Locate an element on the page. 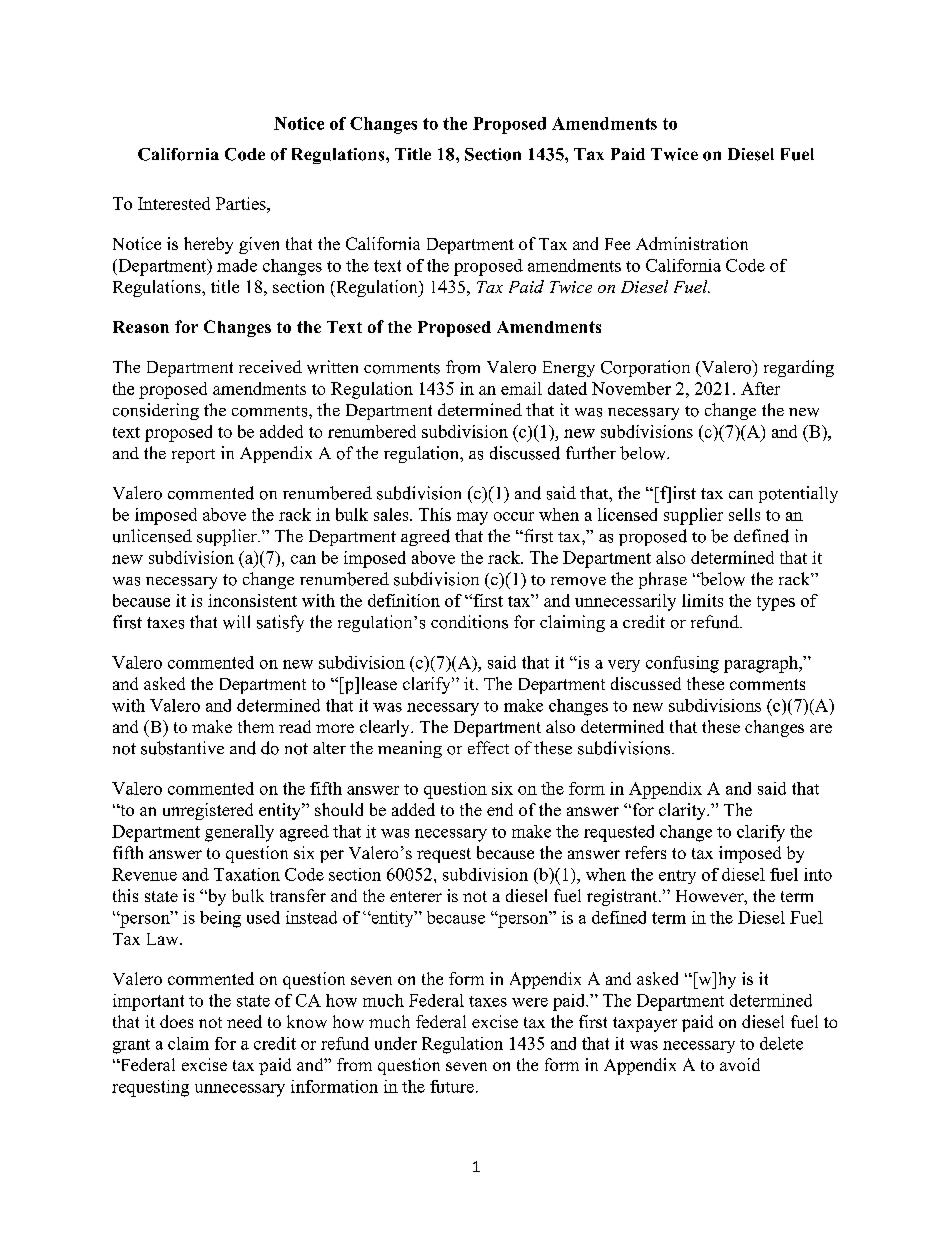 The height and width of the document is (1233, 952). limits is located at coordinates (702, 600).
